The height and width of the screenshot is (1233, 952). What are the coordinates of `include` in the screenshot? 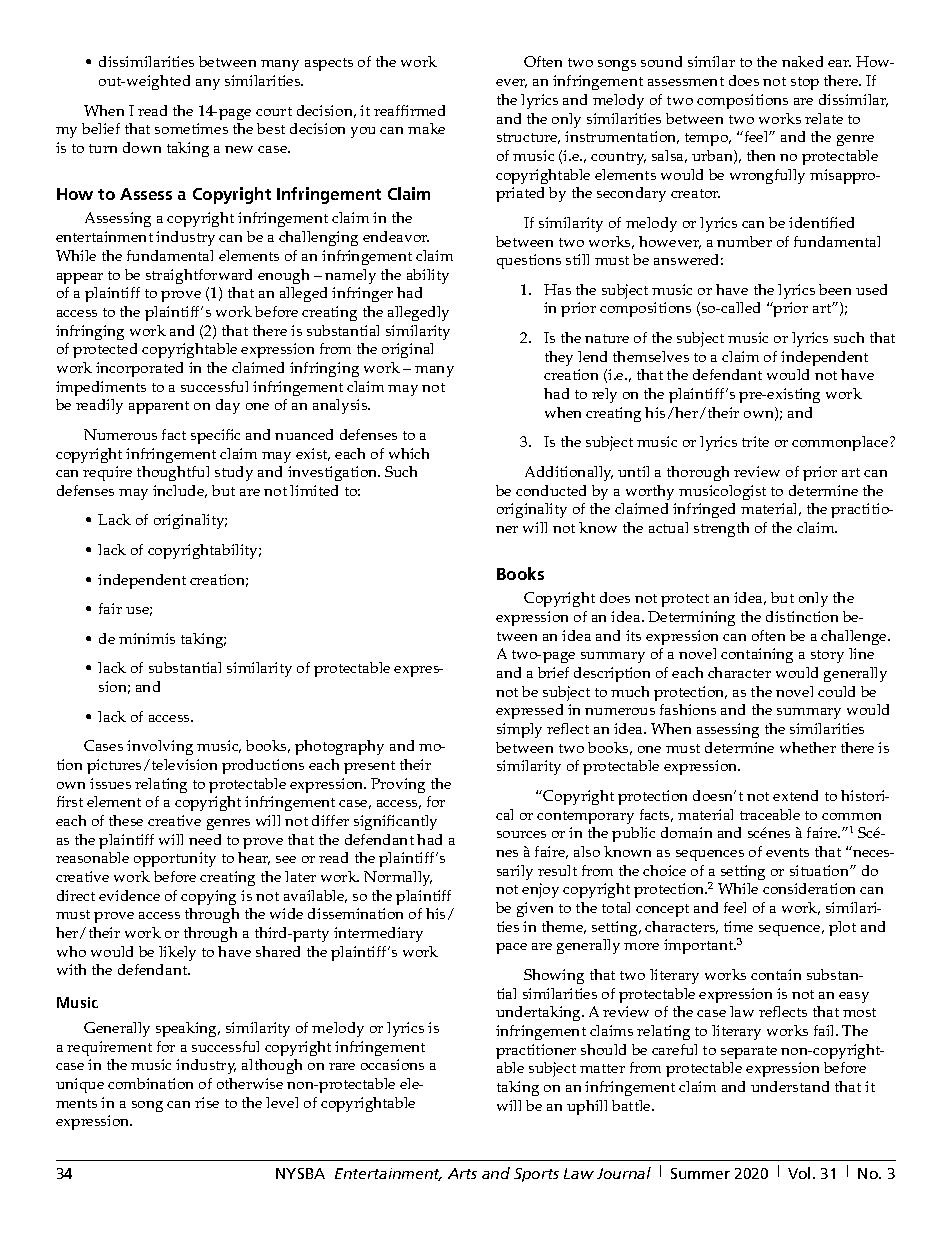 It's located at (180, 491).
